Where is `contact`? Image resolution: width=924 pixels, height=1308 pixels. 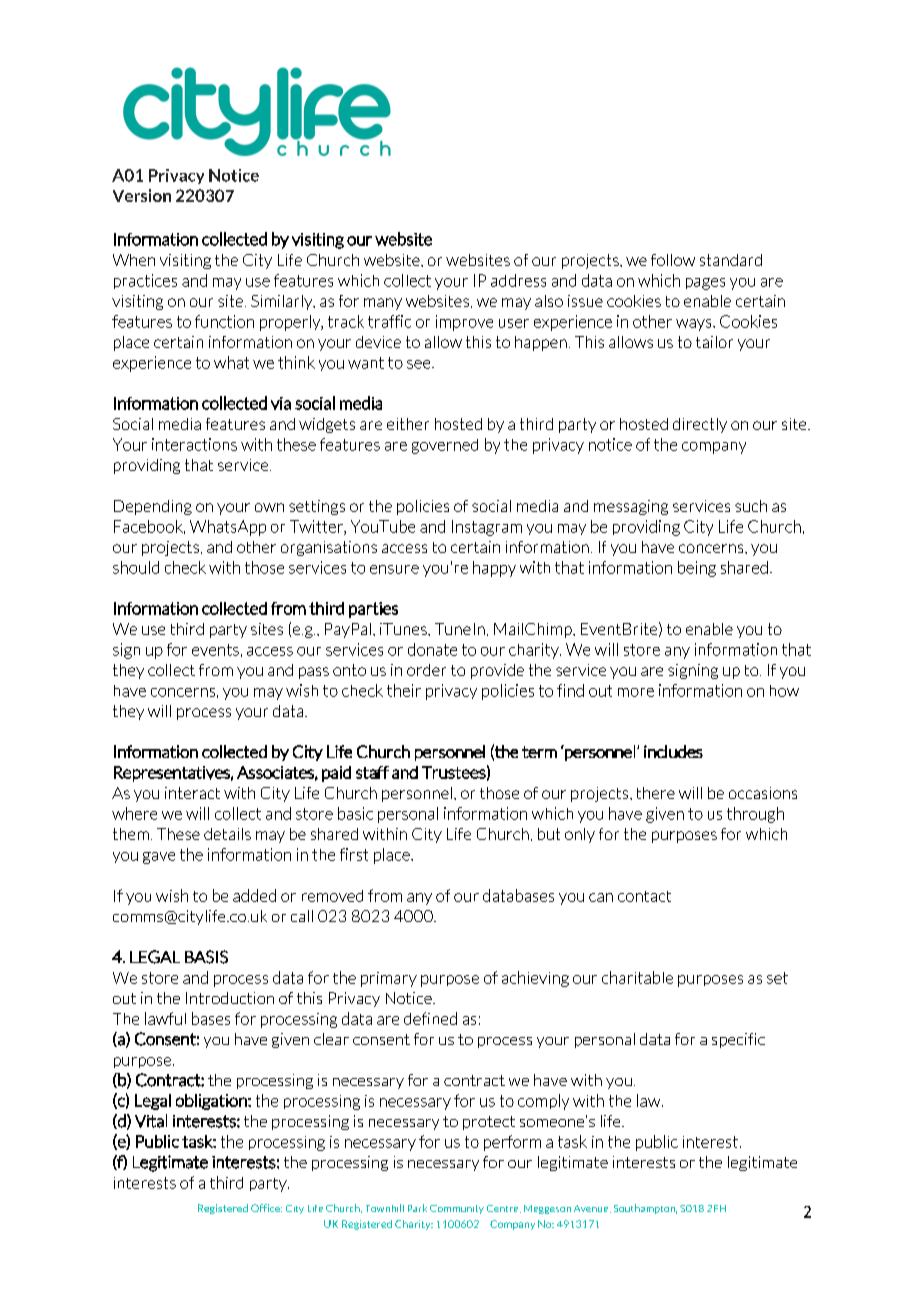
contact is located at coordinates (644, 896).
